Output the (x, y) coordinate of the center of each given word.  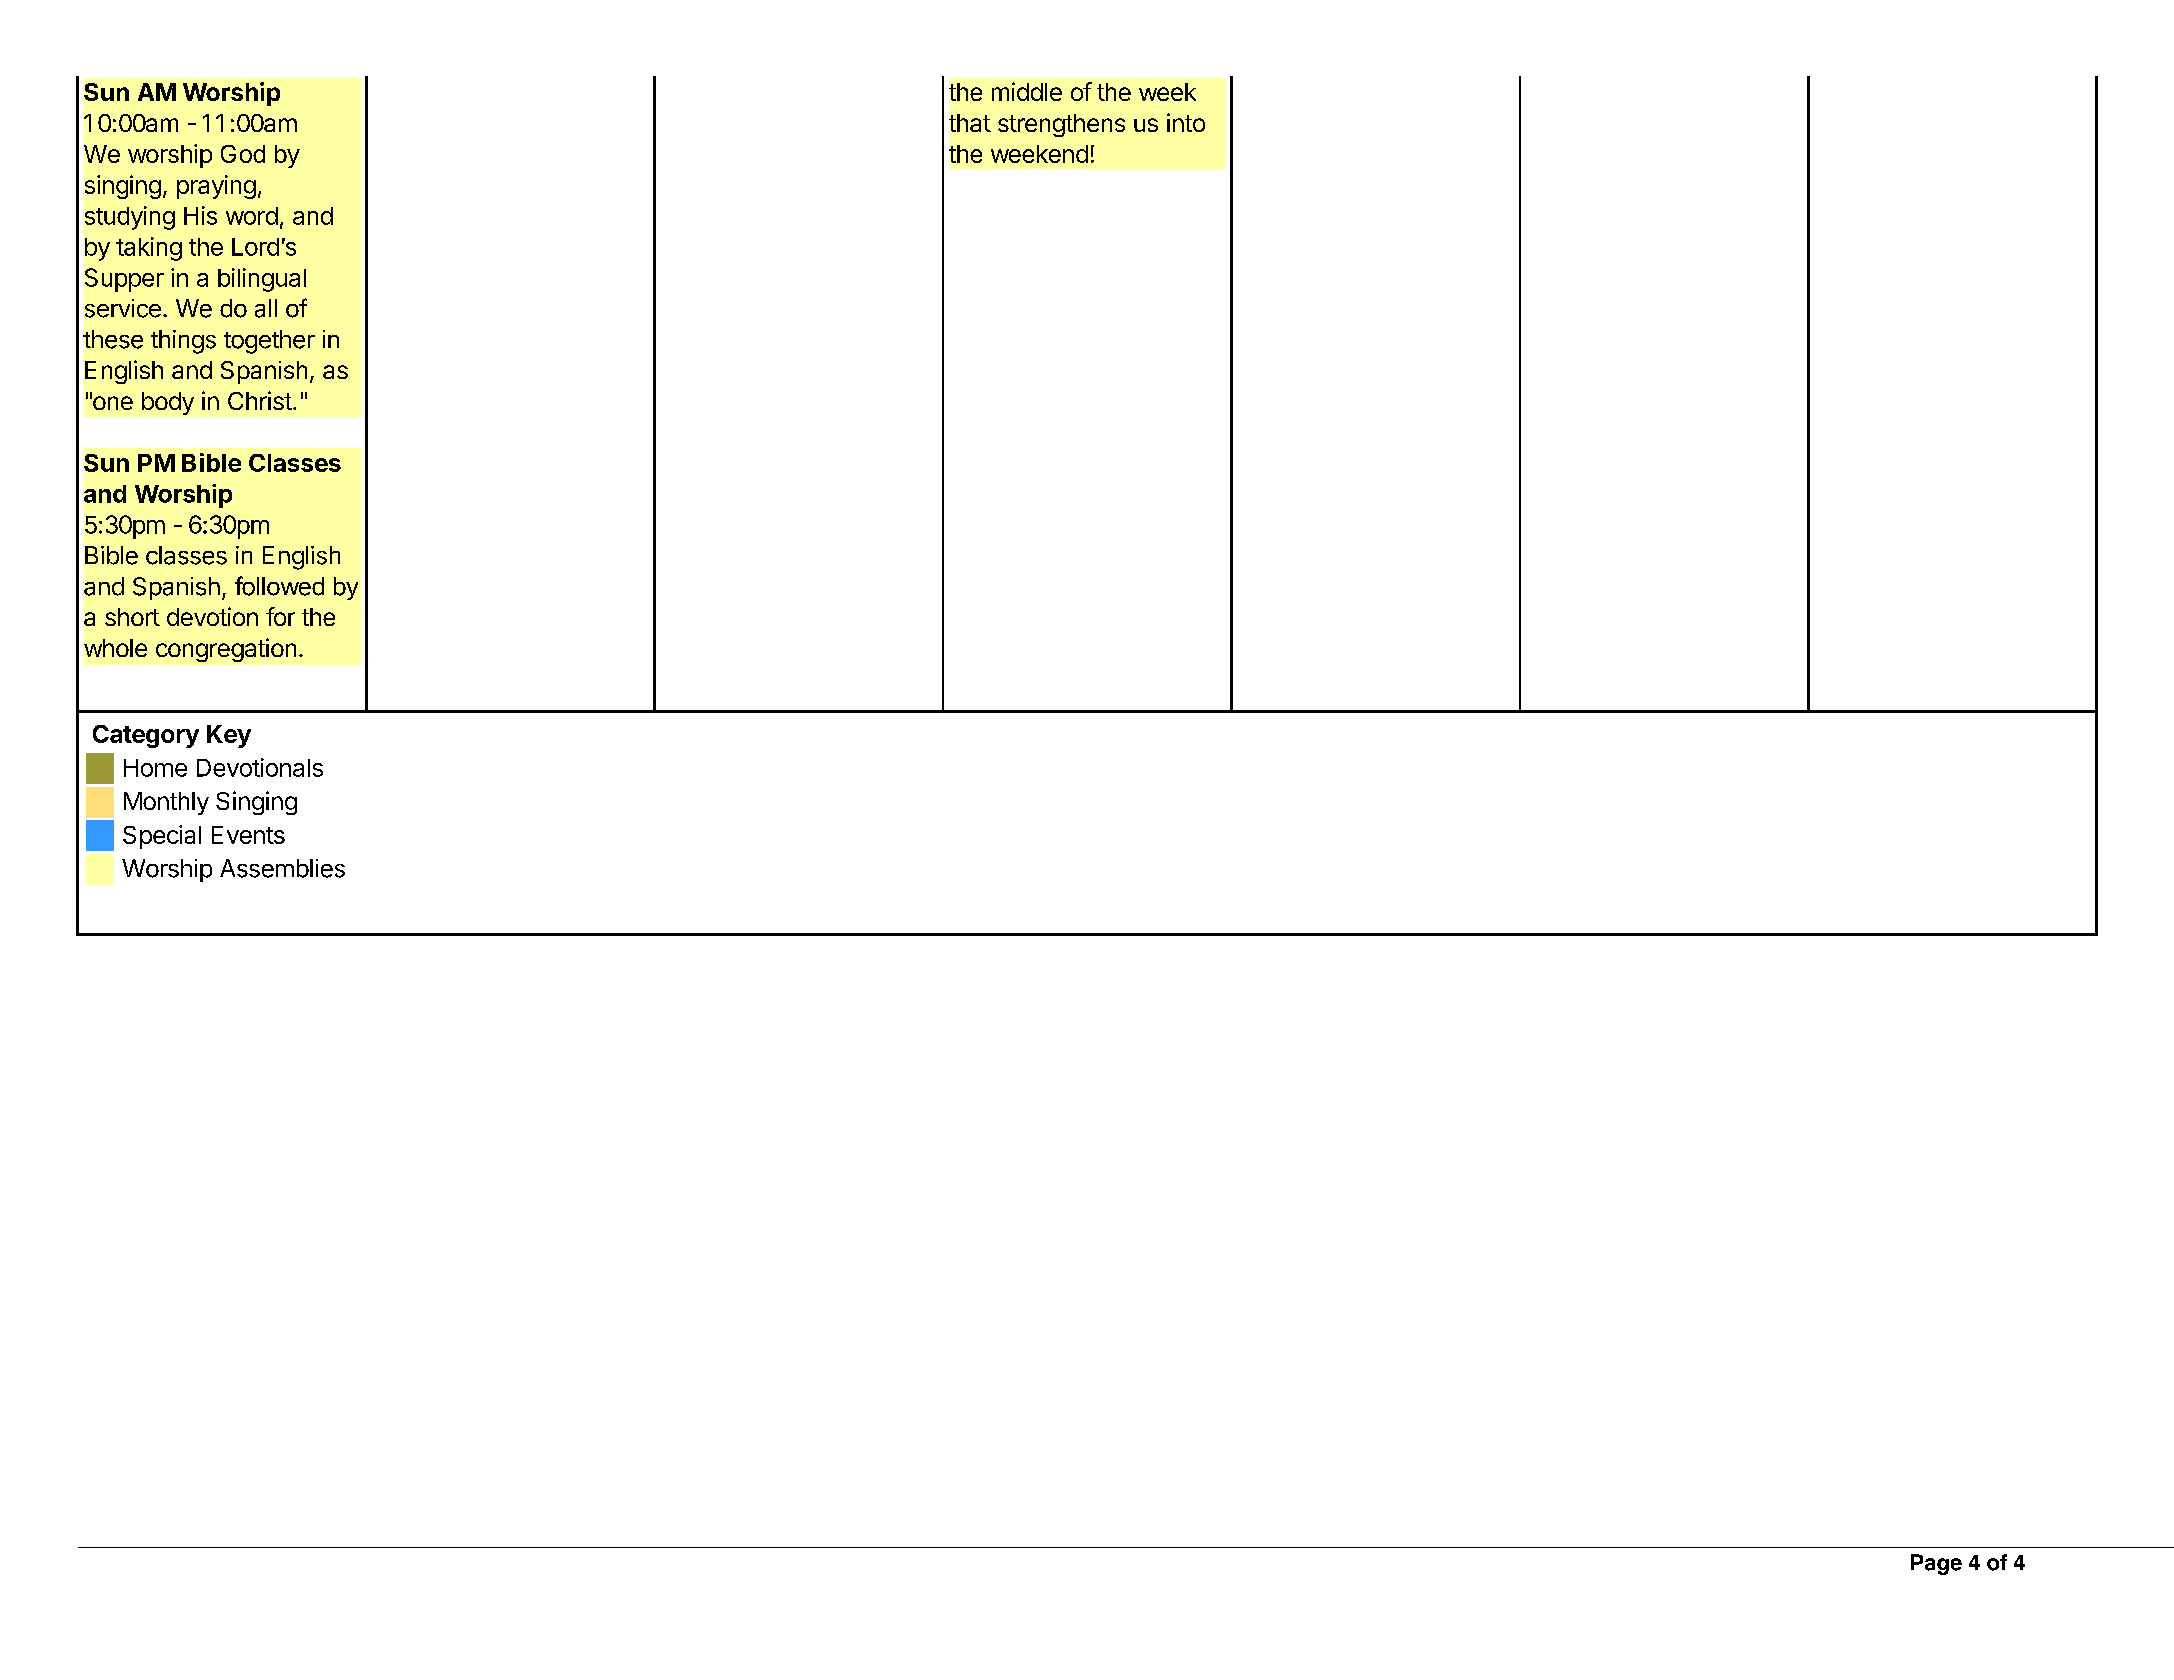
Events (248, 835)
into (1186, 122)
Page (1936, 1564)
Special (162, 837)
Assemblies (282, 868)
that (970, 123)
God (243, 154)
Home (155, 768)
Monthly (166, 803)
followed (279, 586)
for (280, 616)
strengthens (1061, 125)
